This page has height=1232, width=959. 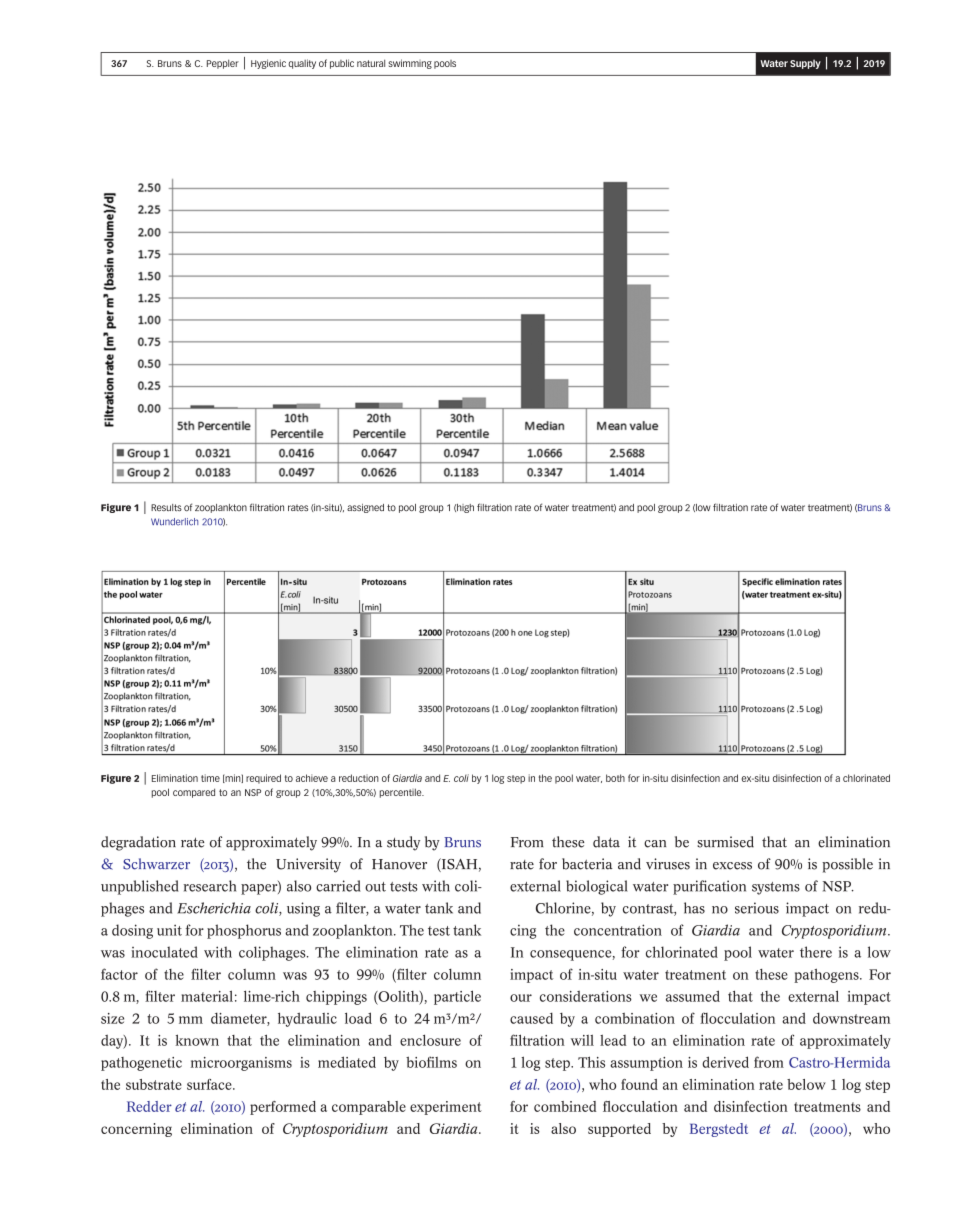 I want to click on experiment, so click(x=446, y=1108).
